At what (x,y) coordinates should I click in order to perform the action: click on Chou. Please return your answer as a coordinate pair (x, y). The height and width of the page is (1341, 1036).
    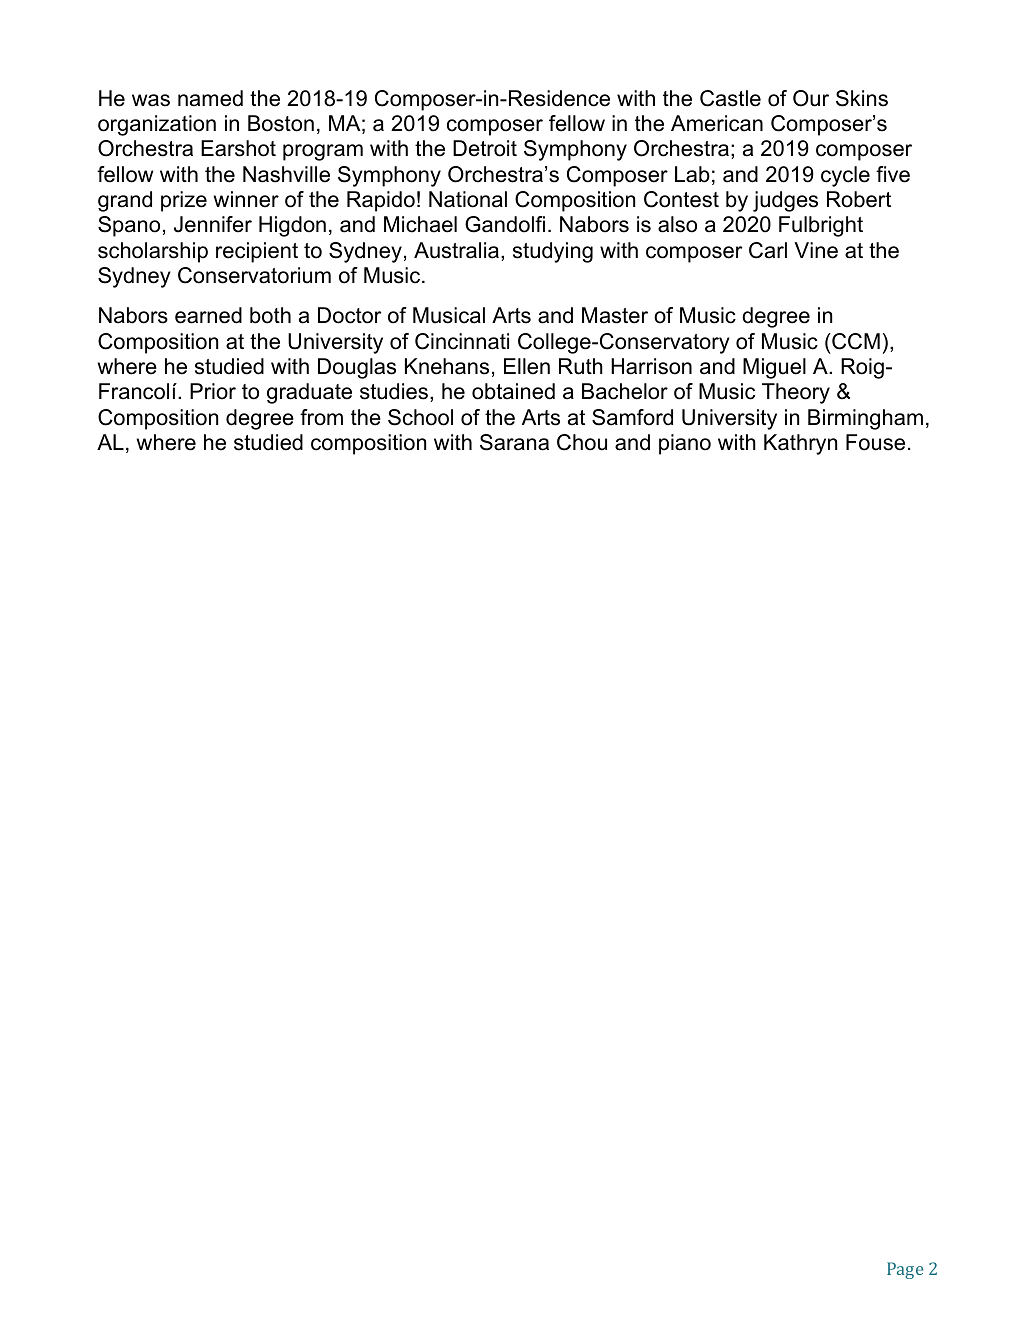
    Looking at the image, I should click on (582, 442).
